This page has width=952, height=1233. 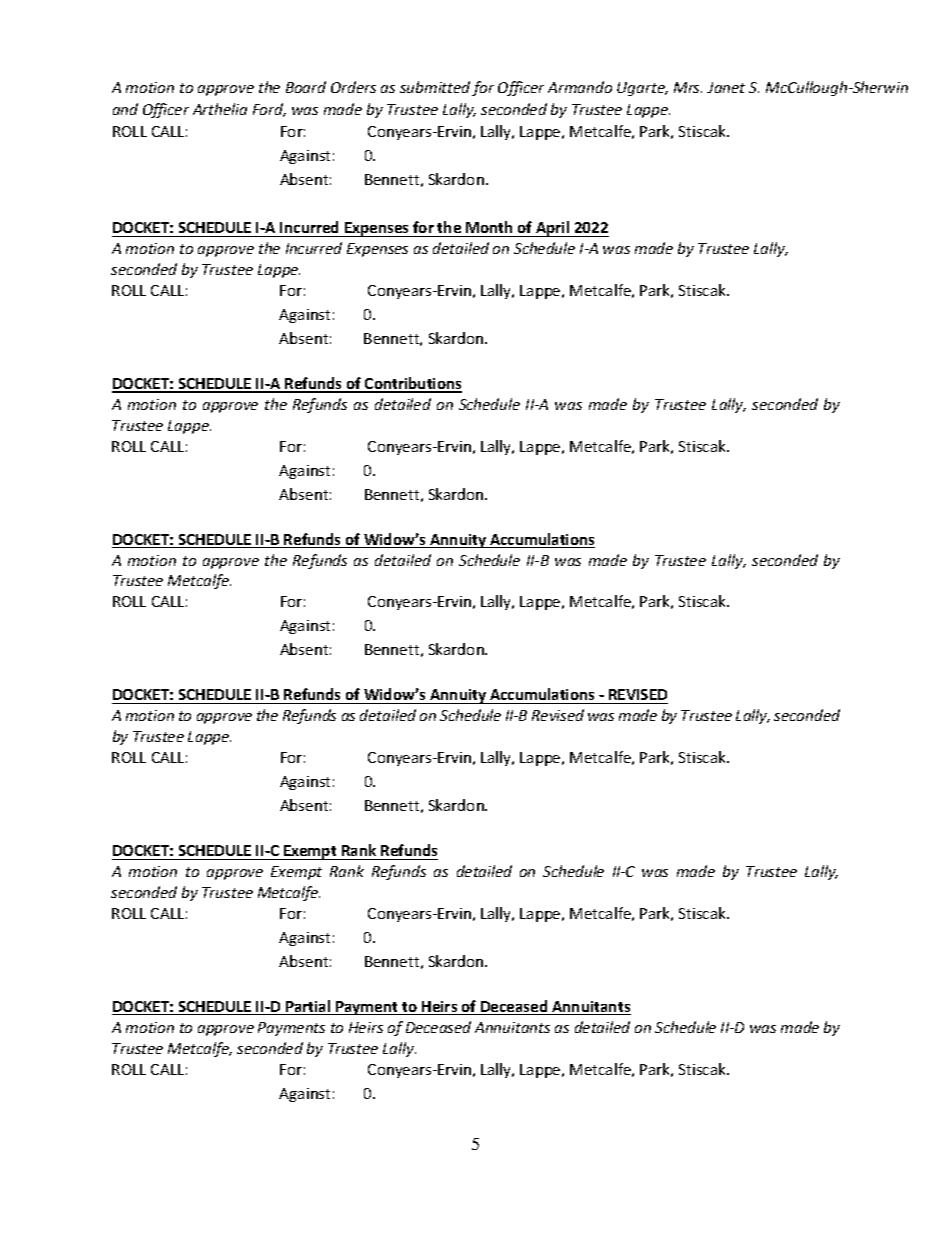 I want to click on Armando, so click(x=580, y=87).
